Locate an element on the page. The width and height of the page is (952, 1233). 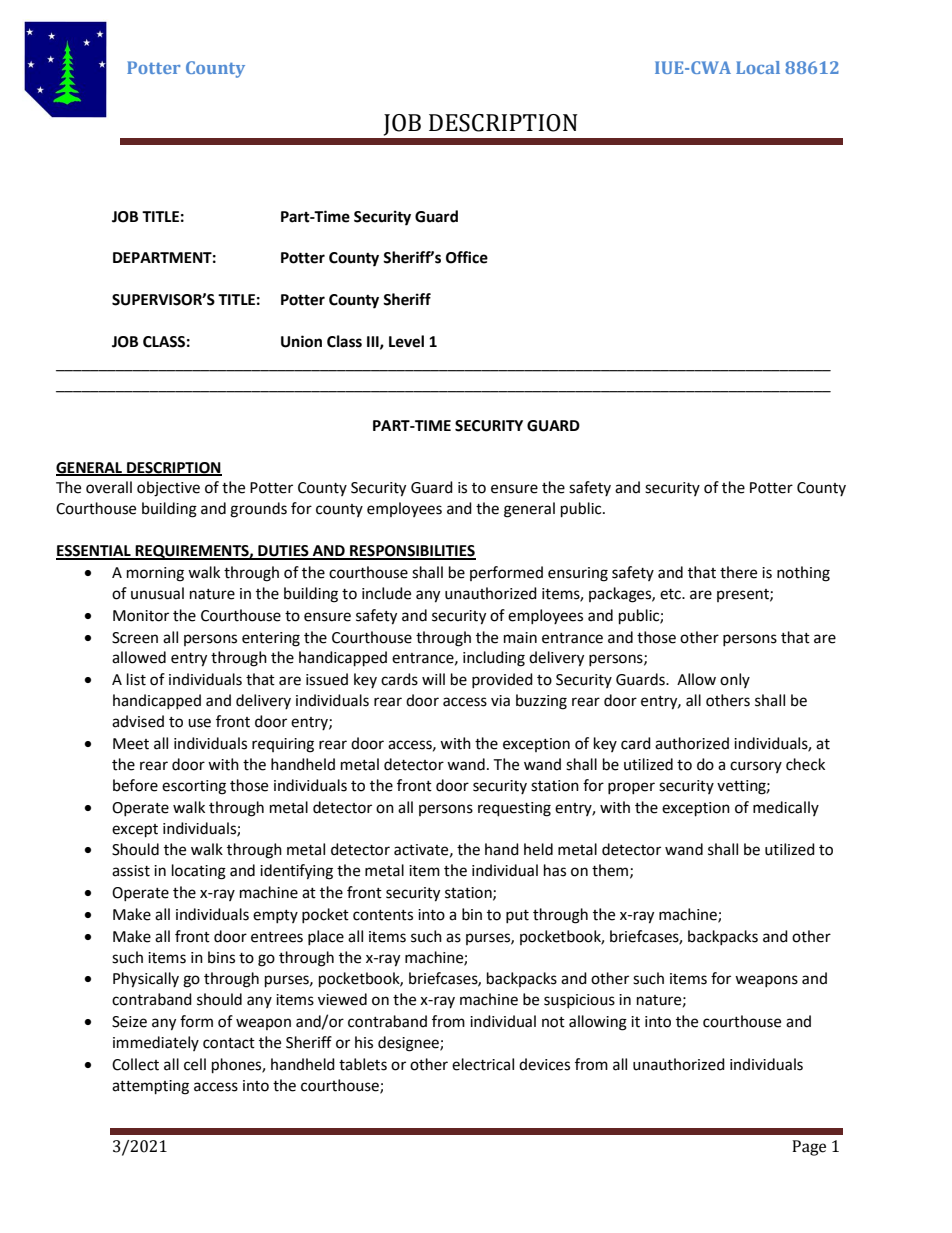
there is located at coordinates (738, 572).
